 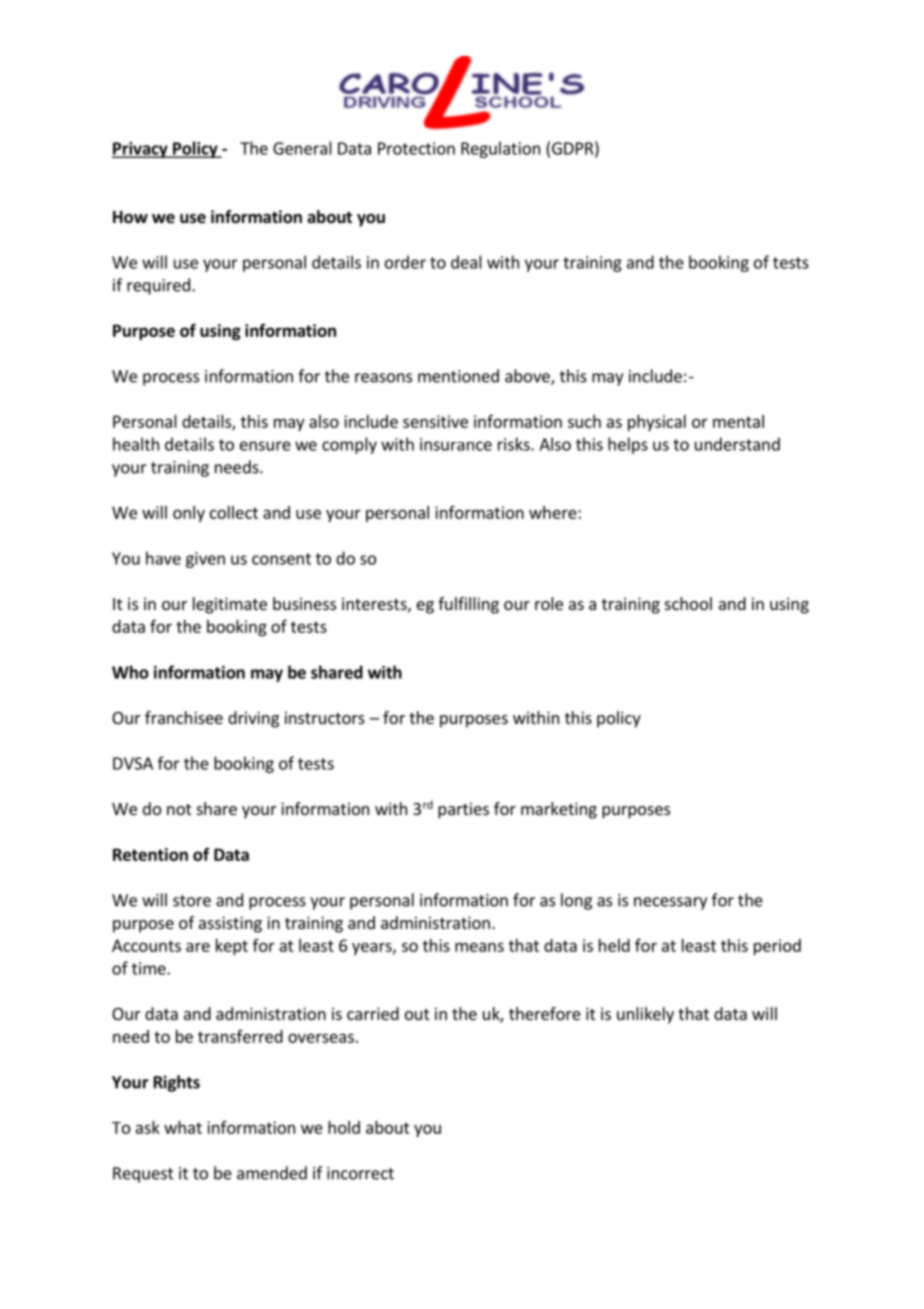 I want to click on incorrect, so click(x=360, y=1173).
